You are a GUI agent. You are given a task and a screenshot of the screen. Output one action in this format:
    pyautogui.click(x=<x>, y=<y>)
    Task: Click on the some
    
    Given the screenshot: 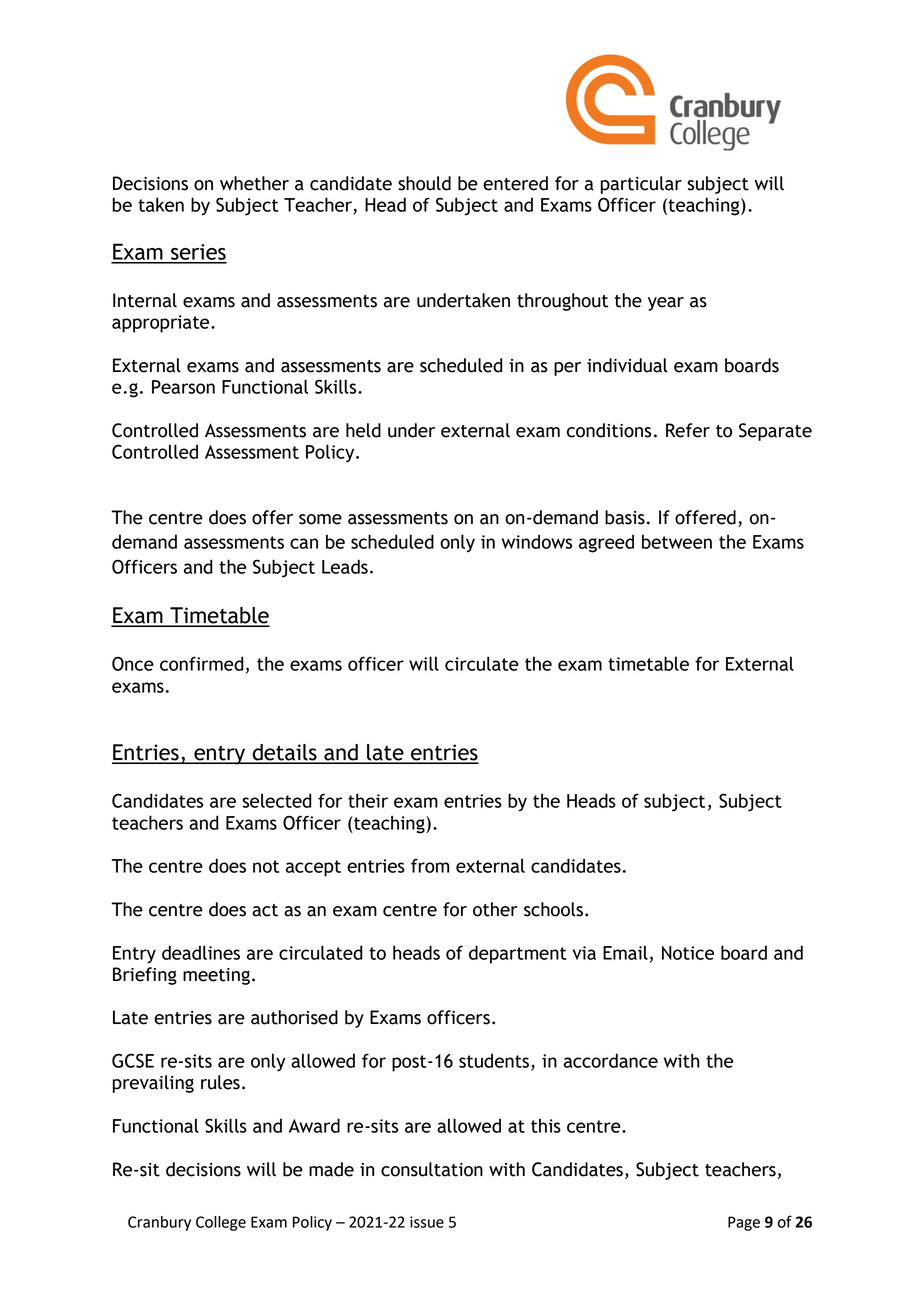 What is the action you would take?
    pyautogui.click(x=320, y=519)
